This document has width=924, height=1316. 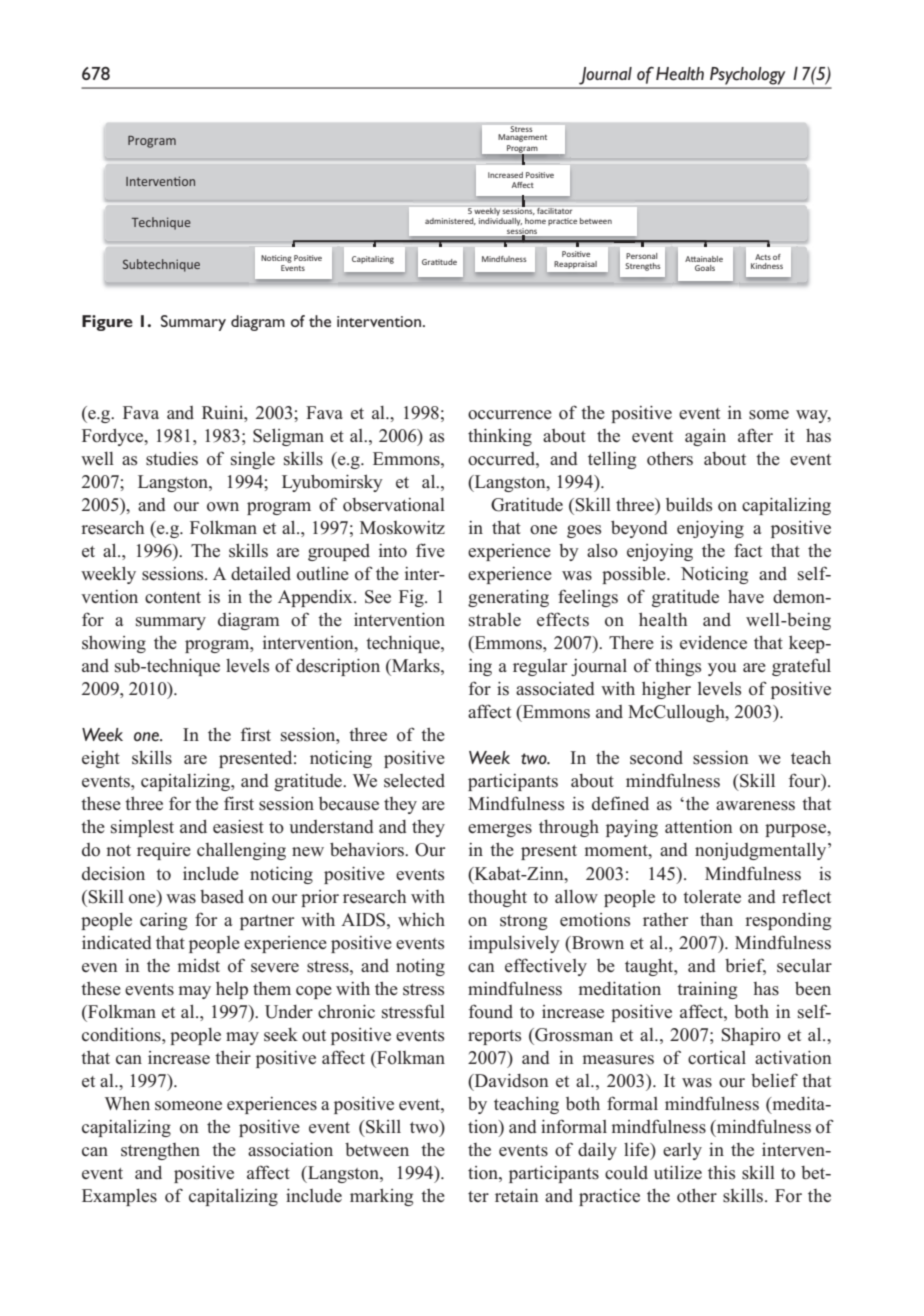 What do you see at coordinates (107, 323) in the document?
I see `Figure` at bounding box center [107, 323].
